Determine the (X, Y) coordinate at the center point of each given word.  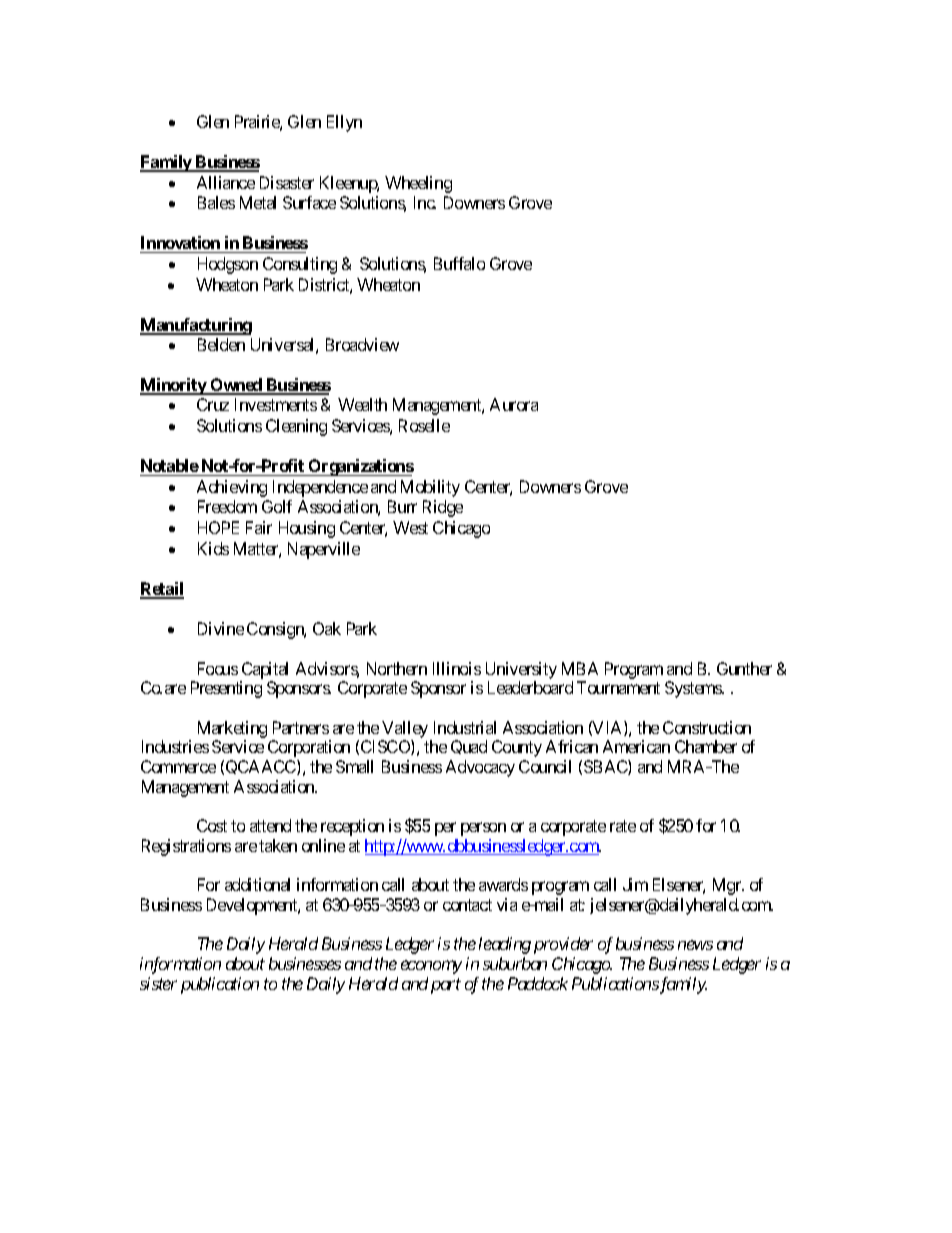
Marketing (232, 731)
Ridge (443, 508)
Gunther (744, 668)
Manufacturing (196, 326)
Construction (707, 727)
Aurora (514, 404)
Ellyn (344, 123)
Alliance (226, 182)
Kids (213, 548)
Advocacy (480, 768)
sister (158, 983)
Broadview (362, 344)
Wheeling (418, 184)
